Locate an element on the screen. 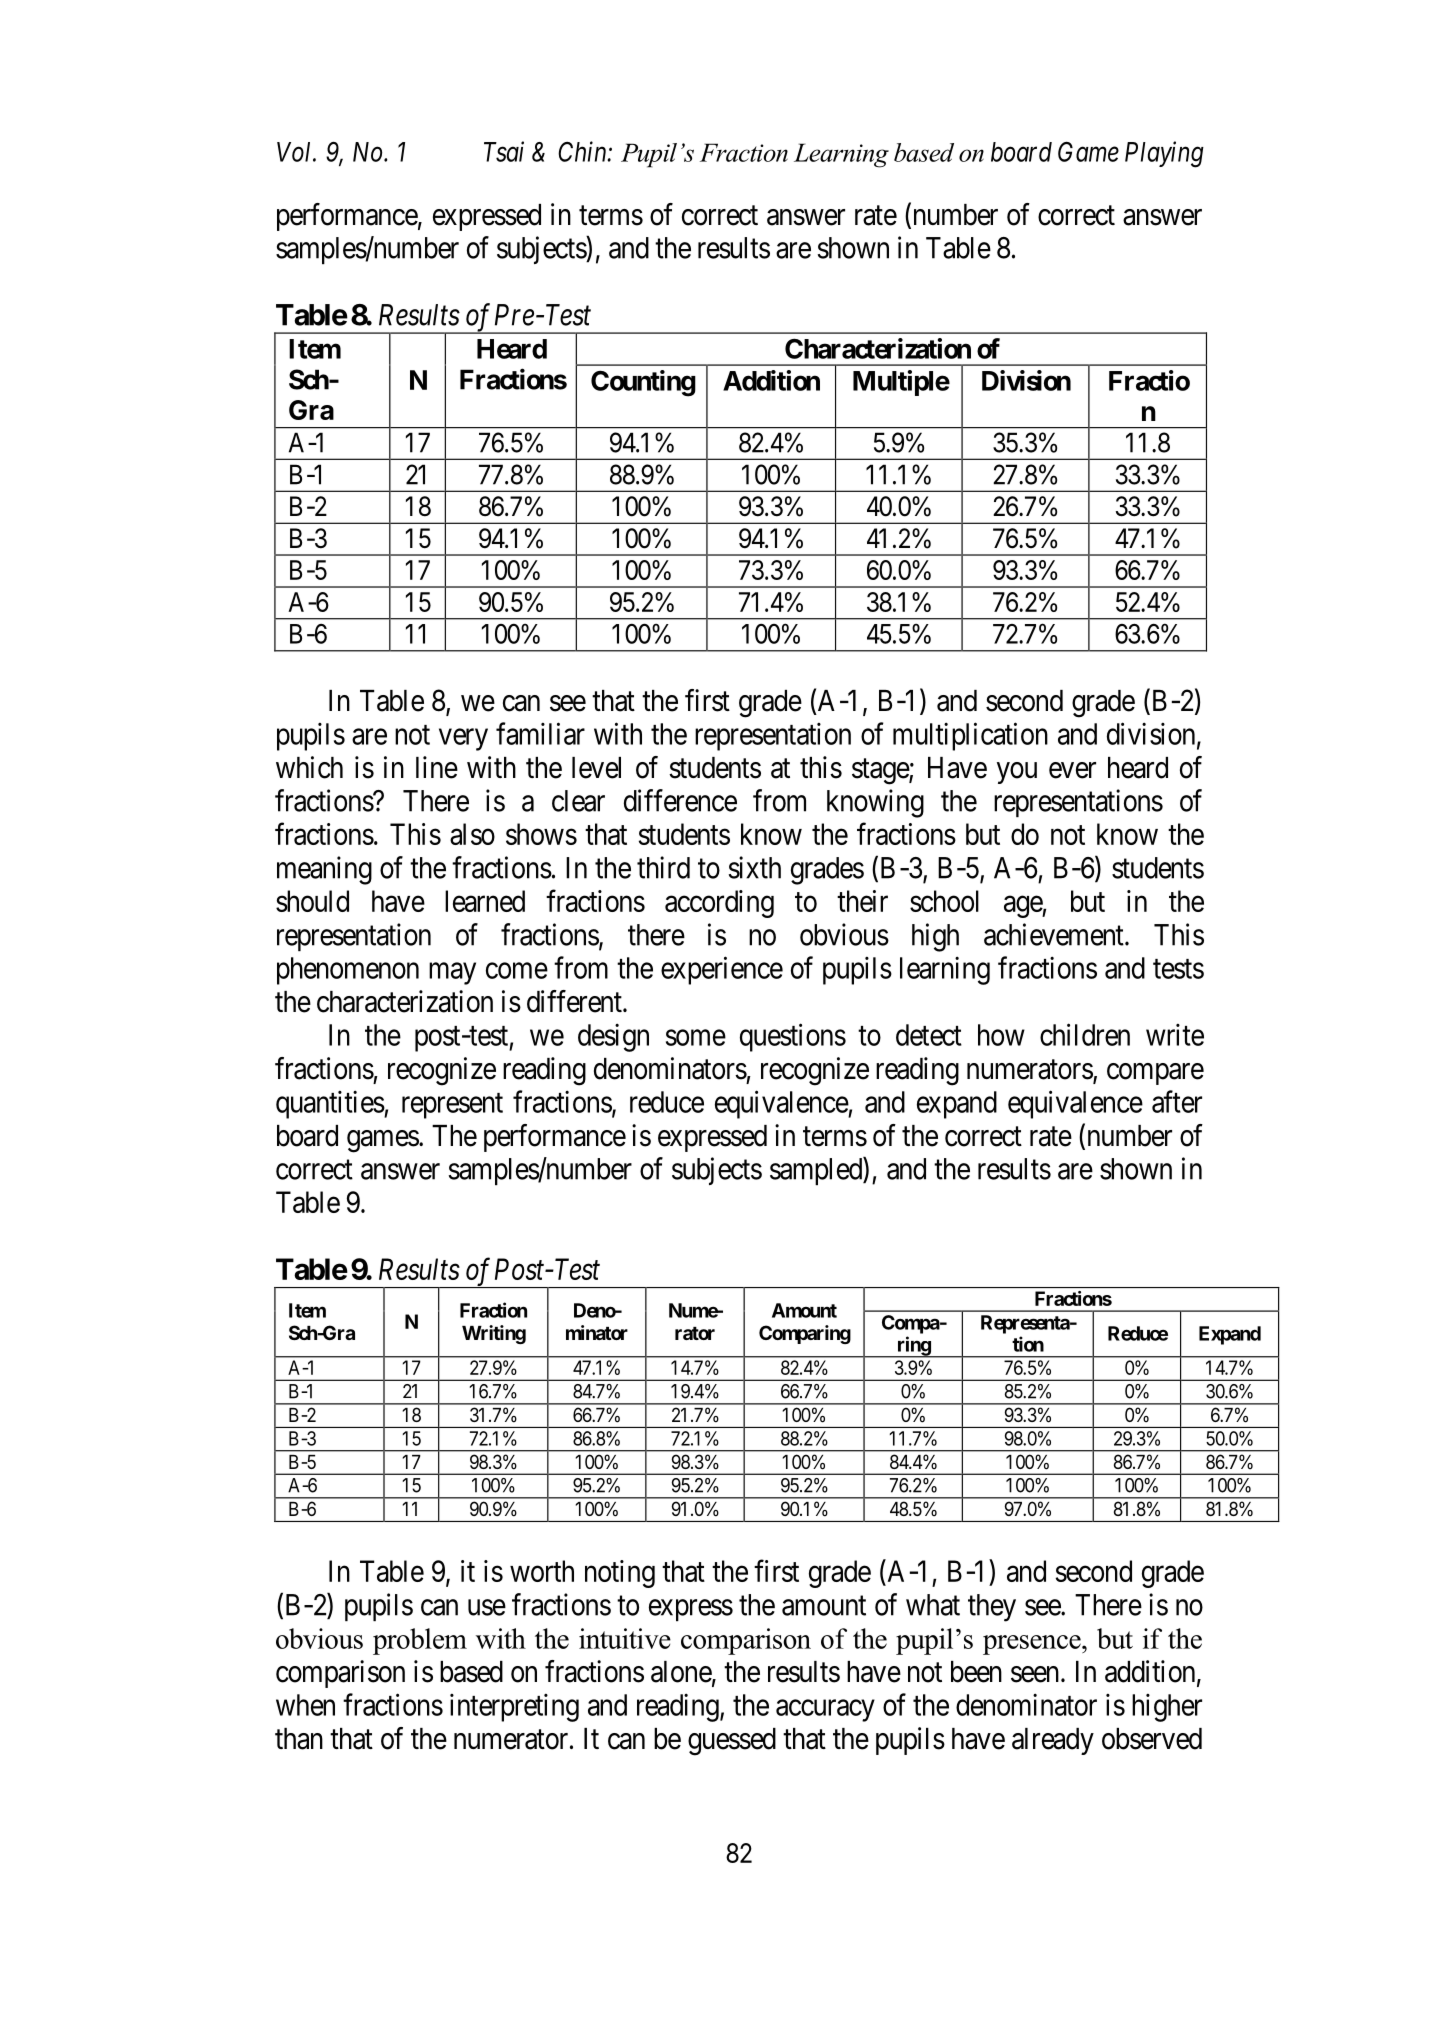 The height and width of the screenshot is (2041, 1443). ever is located at coordinates (1072, 770).
